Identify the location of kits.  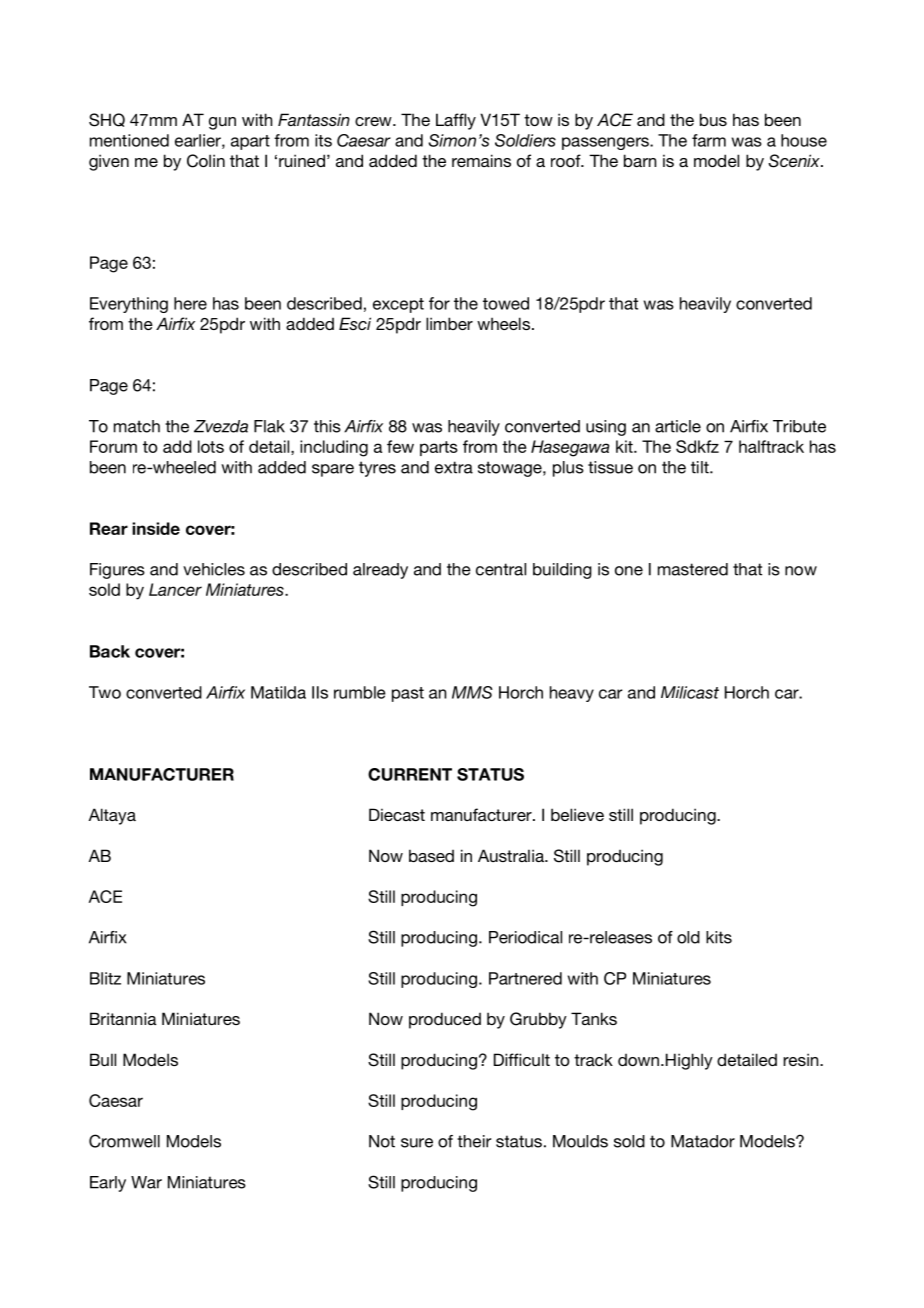
(719, 937).
